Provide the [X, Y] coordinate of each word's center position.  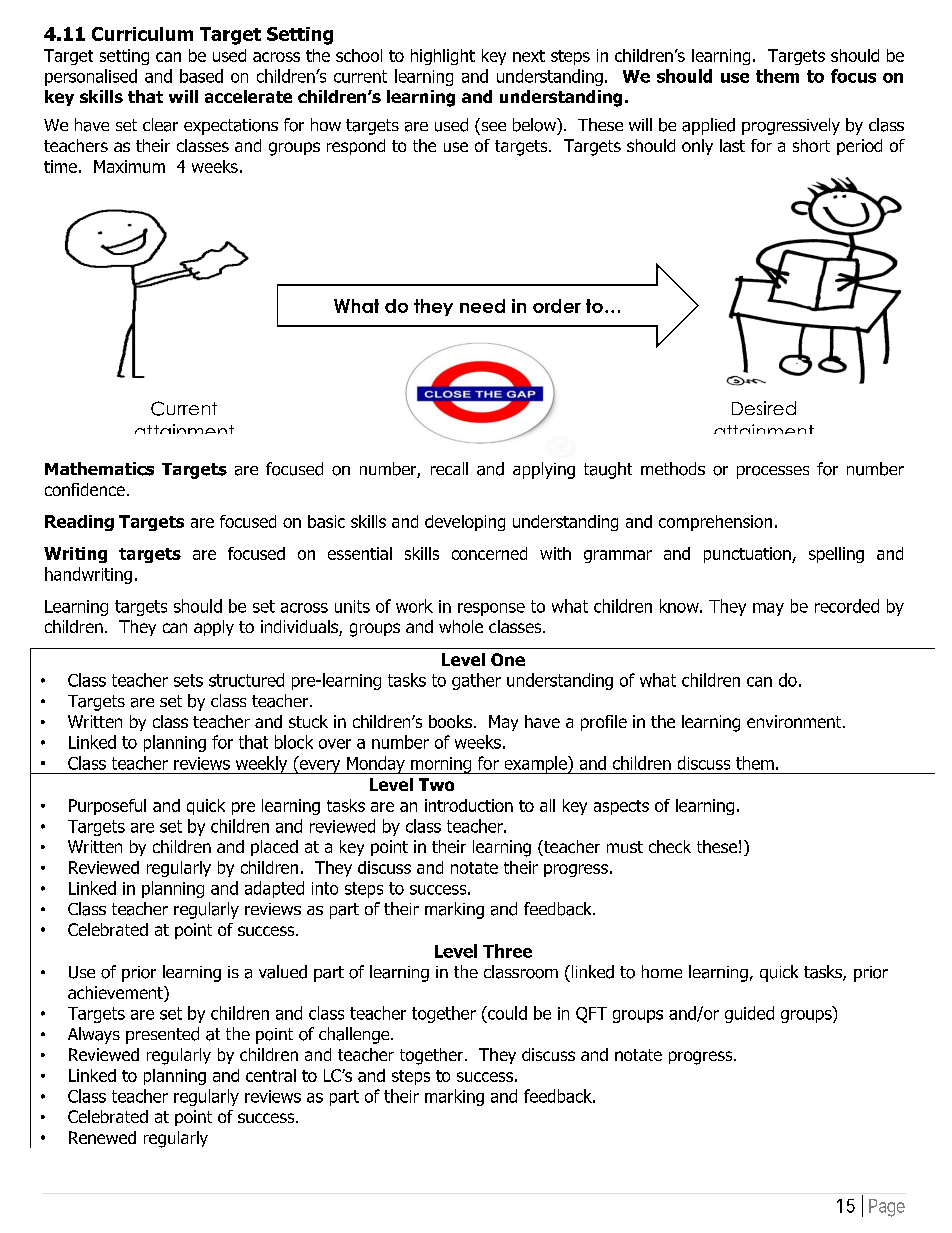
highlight [443, 57]
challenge [355, 1035]
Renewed [102, 1137]
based [201, 76]
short [811, 145]
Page [887, 1208]
